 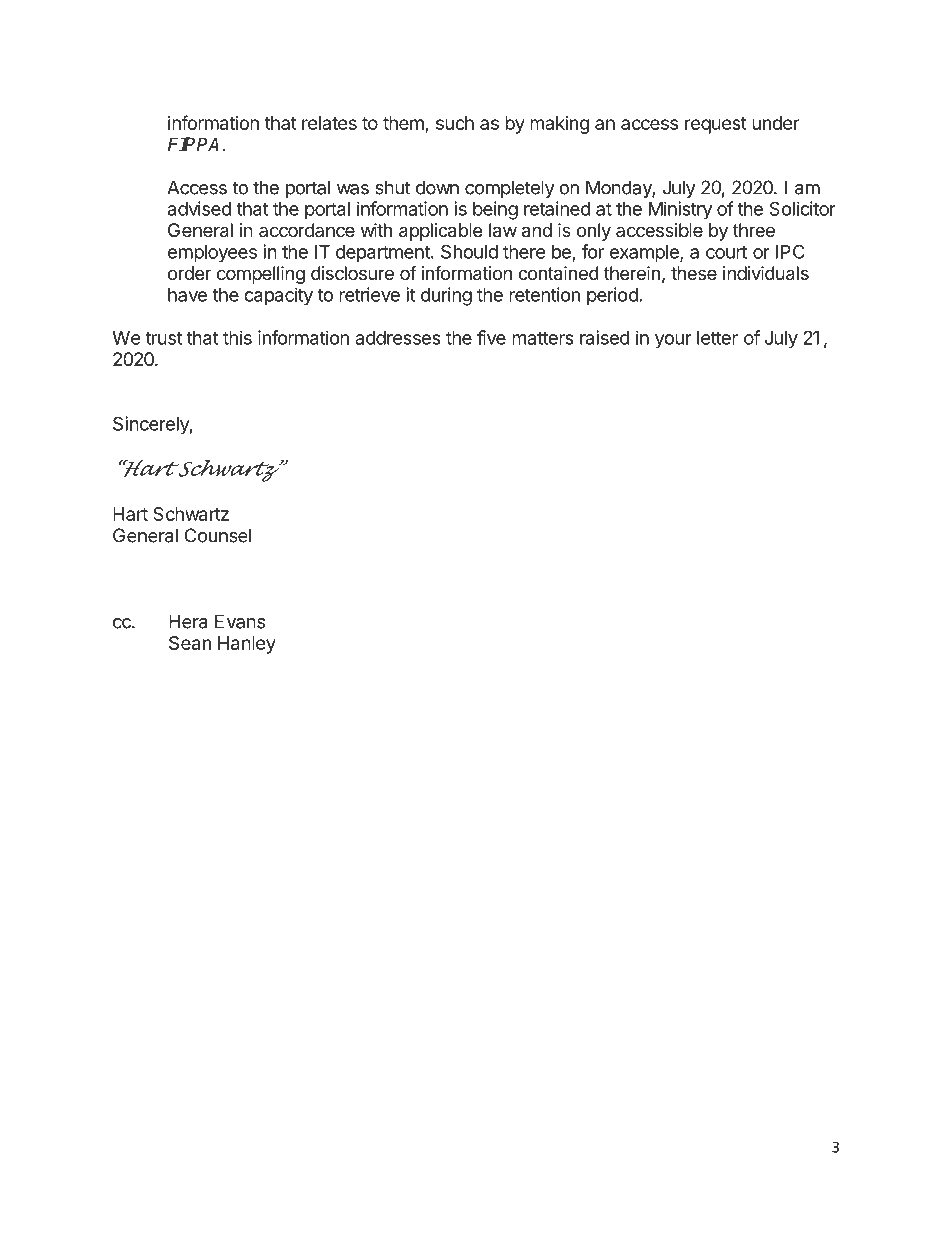 I want to click on this, so click(x=237, y=337).
